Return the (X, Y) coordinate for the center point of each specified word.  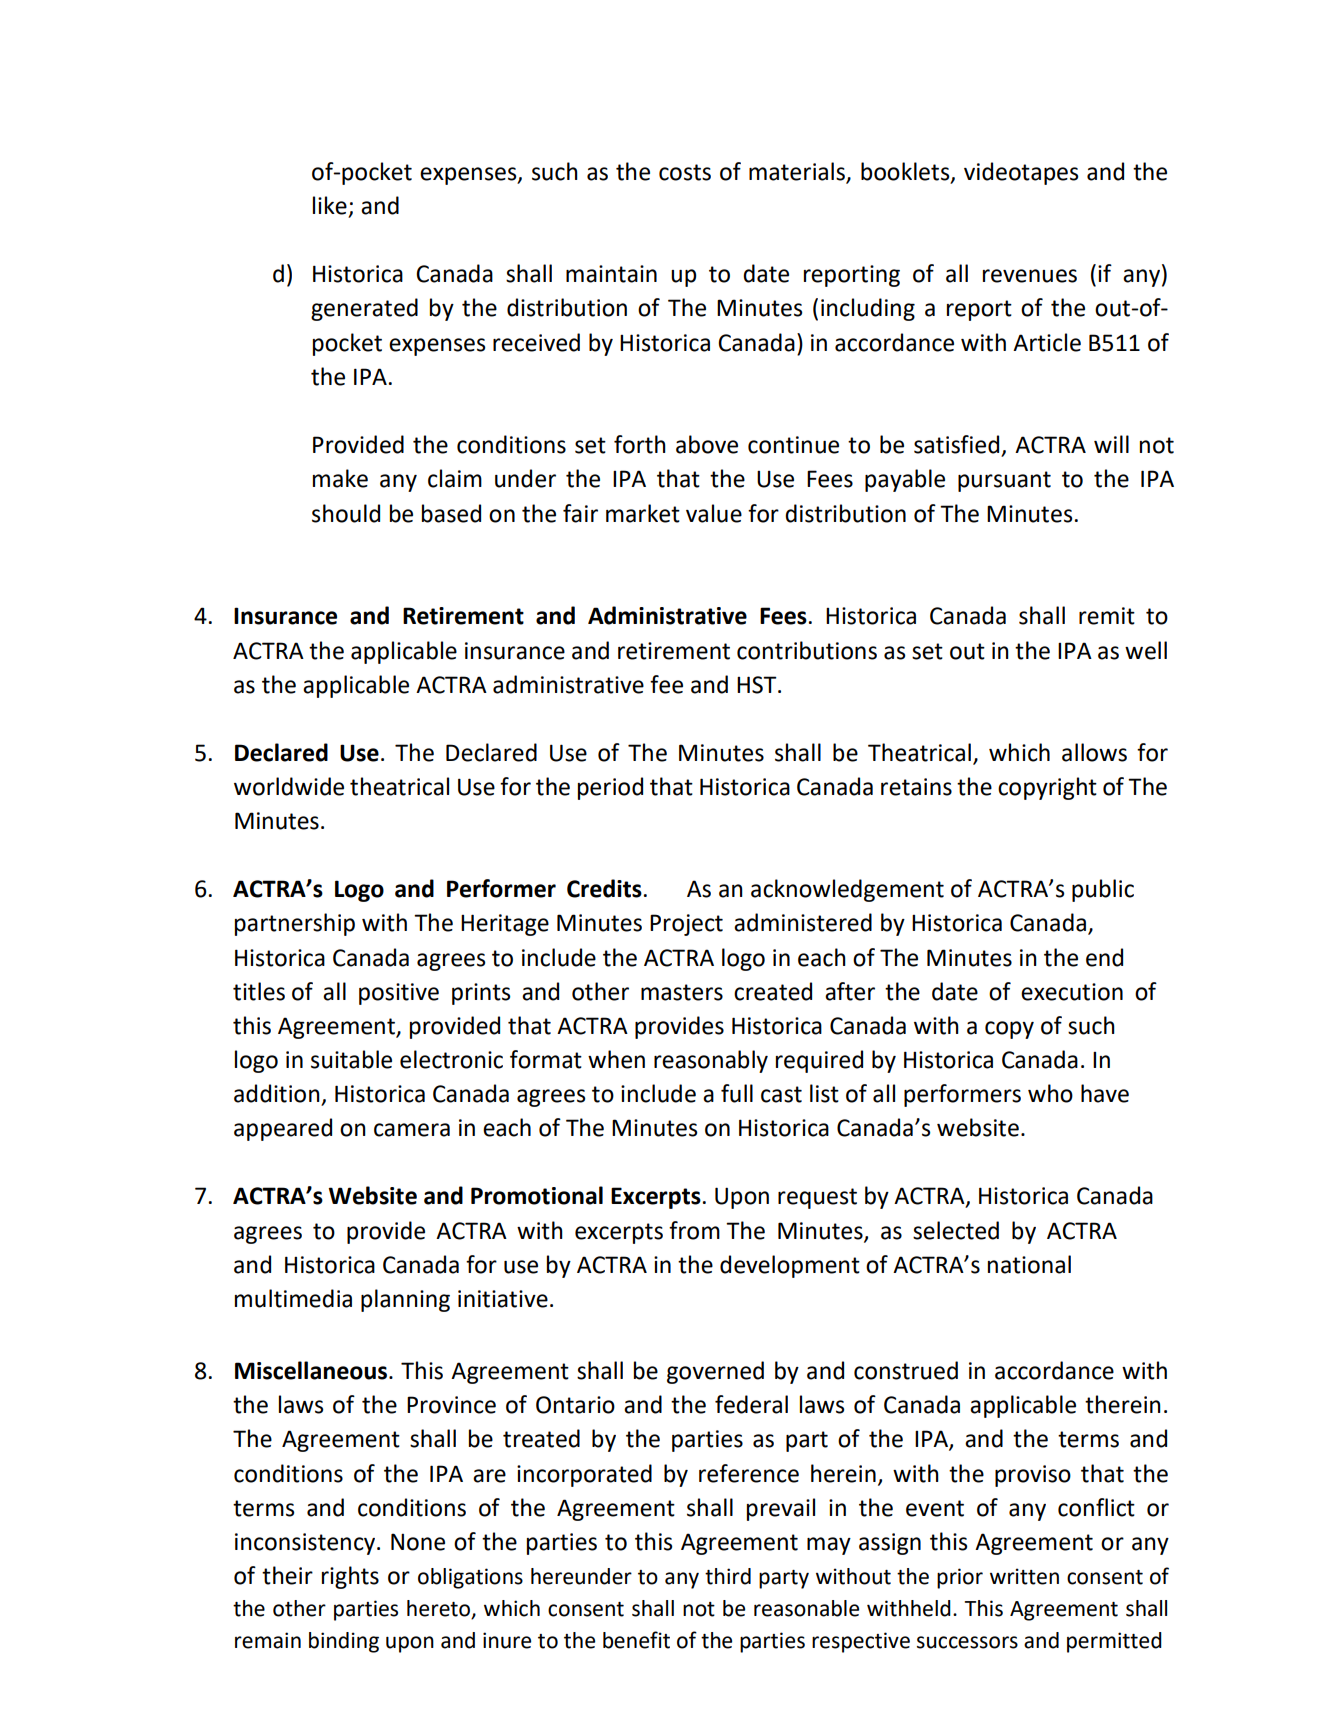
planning (405, 1300)
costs (685, 172)
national (1029, 1264)
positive (399, 994)
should (346, 513)
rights (350, 1577)
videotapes (1021, 173)
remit (1107, 616)
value (714, 513)
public (1103, 890)
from (694, 1230)
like (330, 205)
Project (686, 925)
